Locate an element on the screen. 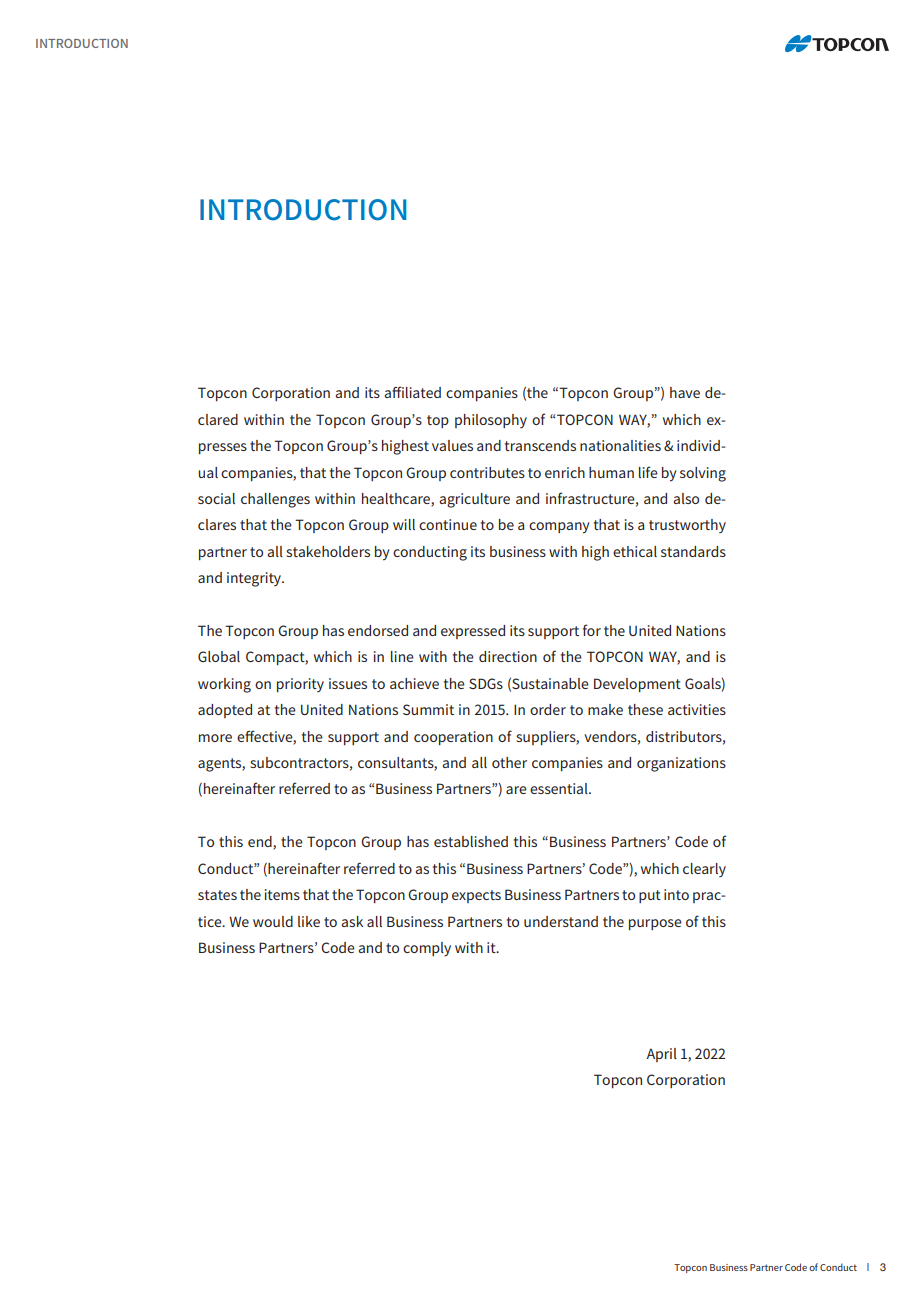 This screenshot has height=1308, width=924. nationalities is located at coordinates (620, 445).
